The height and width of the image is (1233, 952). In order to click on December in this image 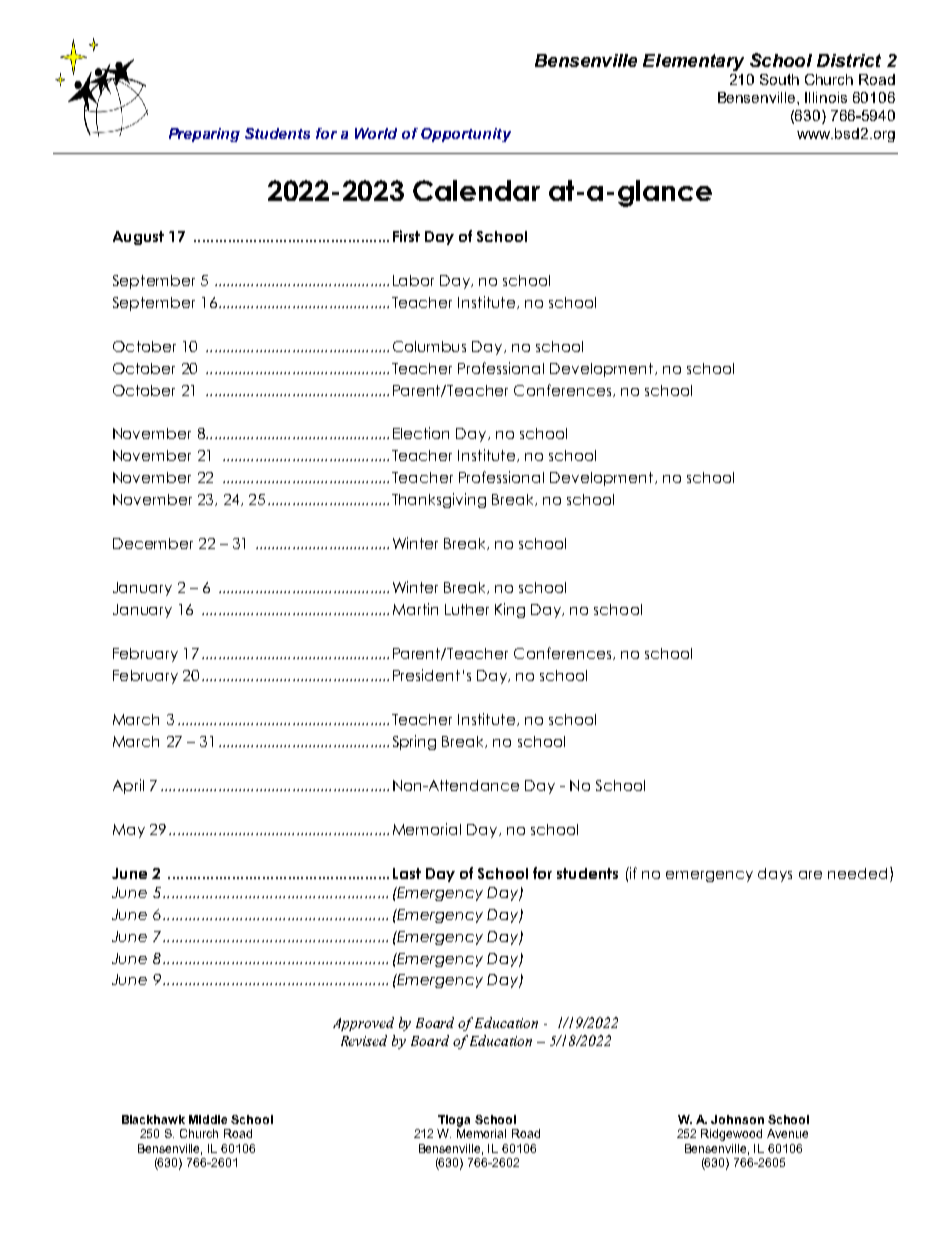, I will do `click(153, 543)`.
